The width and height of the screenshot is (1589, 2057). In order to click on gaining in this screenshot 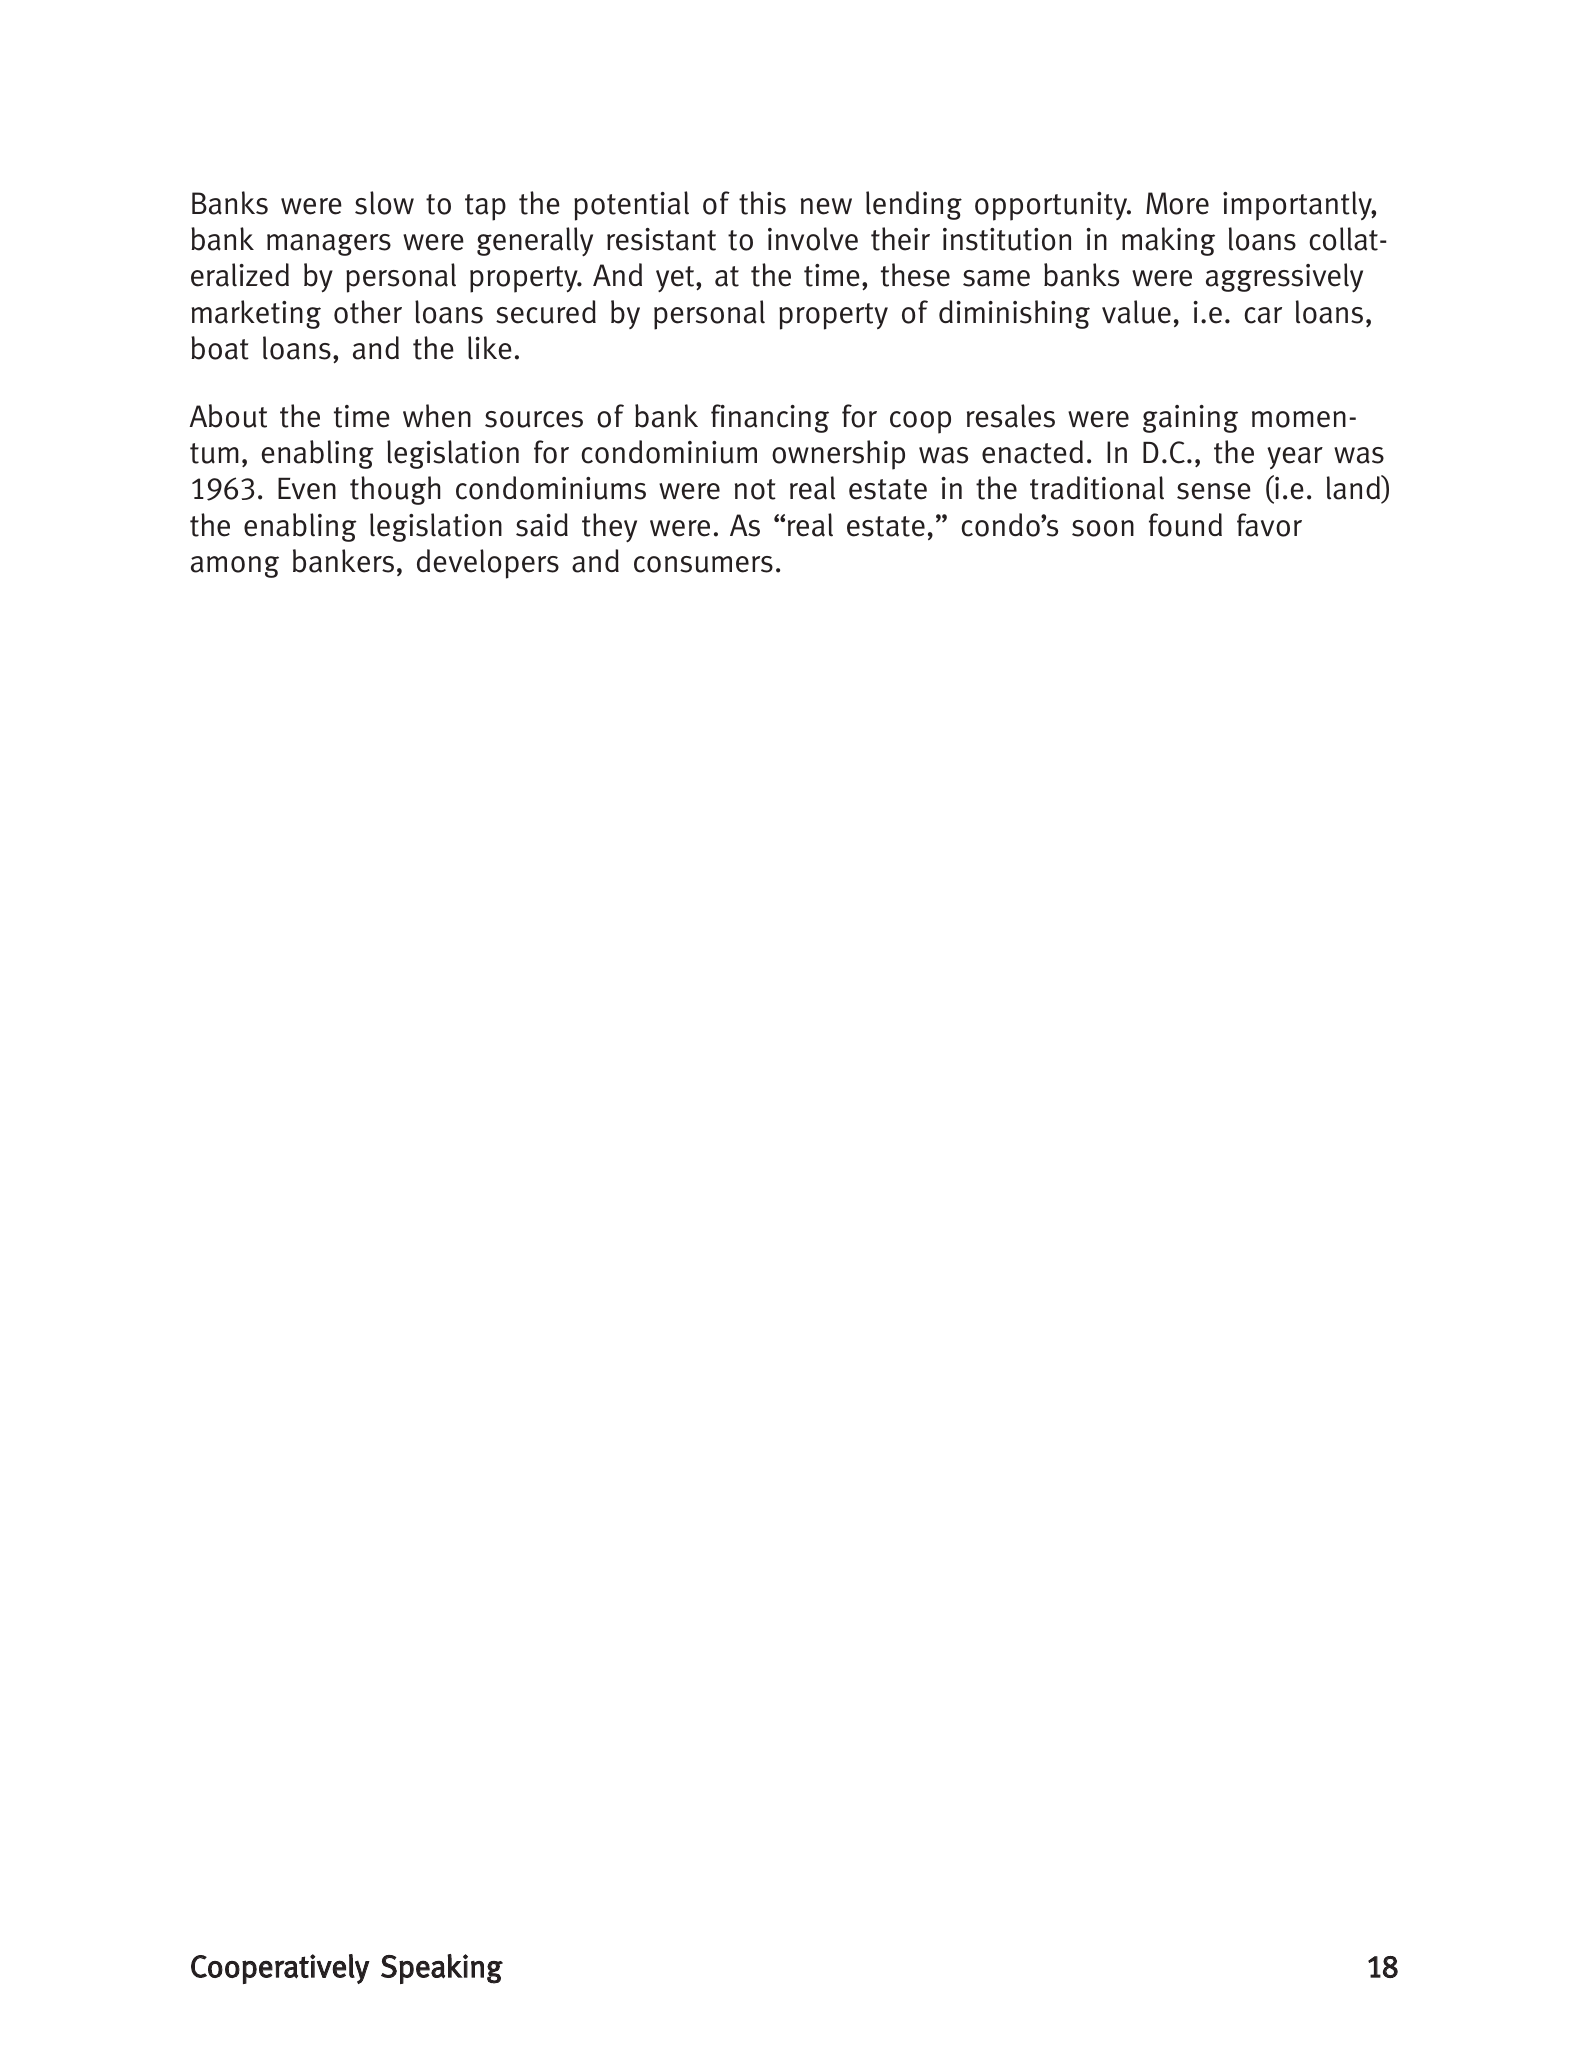, I will do `click(1190, 419)`.
